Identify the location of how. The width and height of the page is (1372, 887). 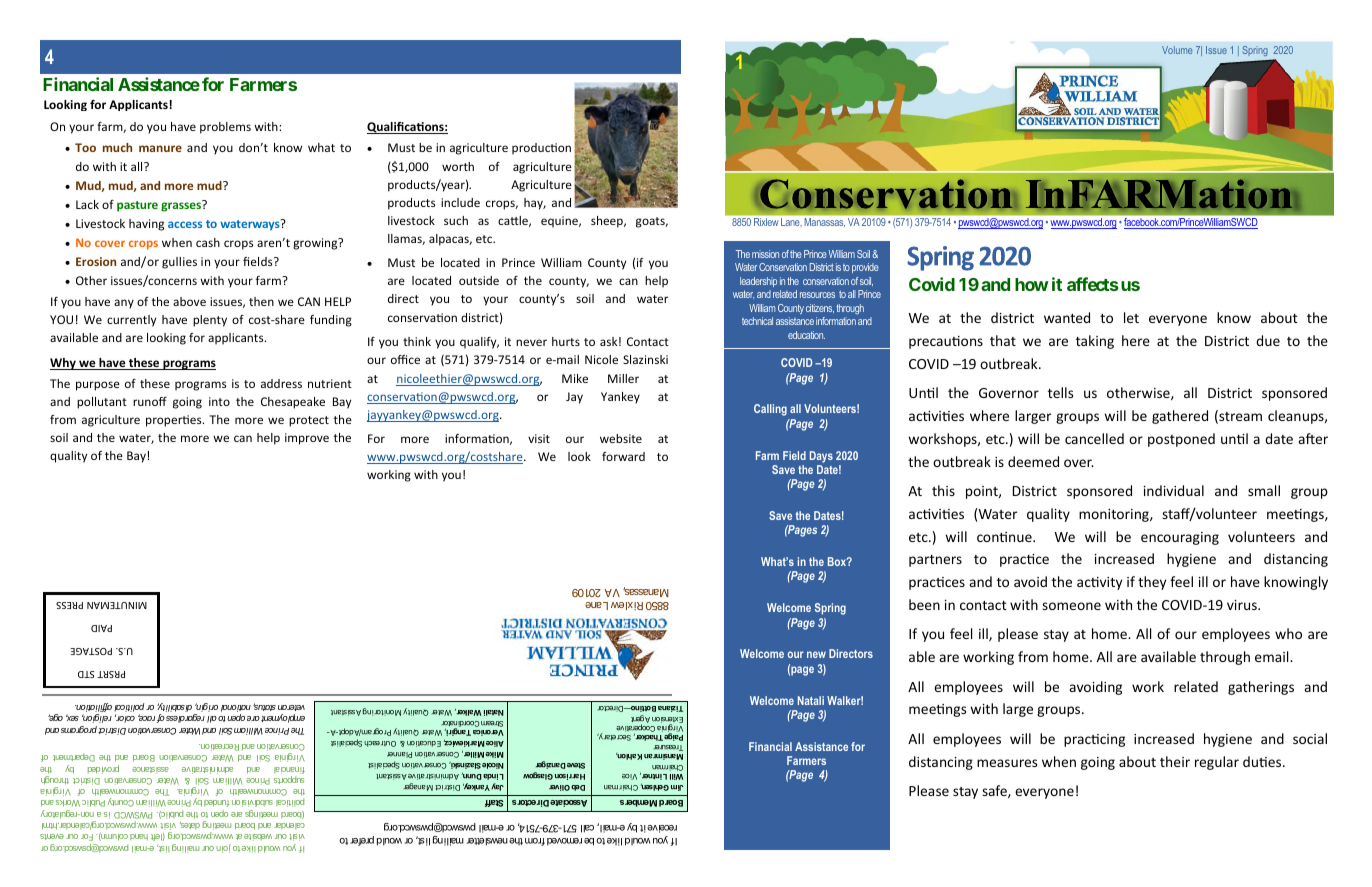
(1032, 284).
